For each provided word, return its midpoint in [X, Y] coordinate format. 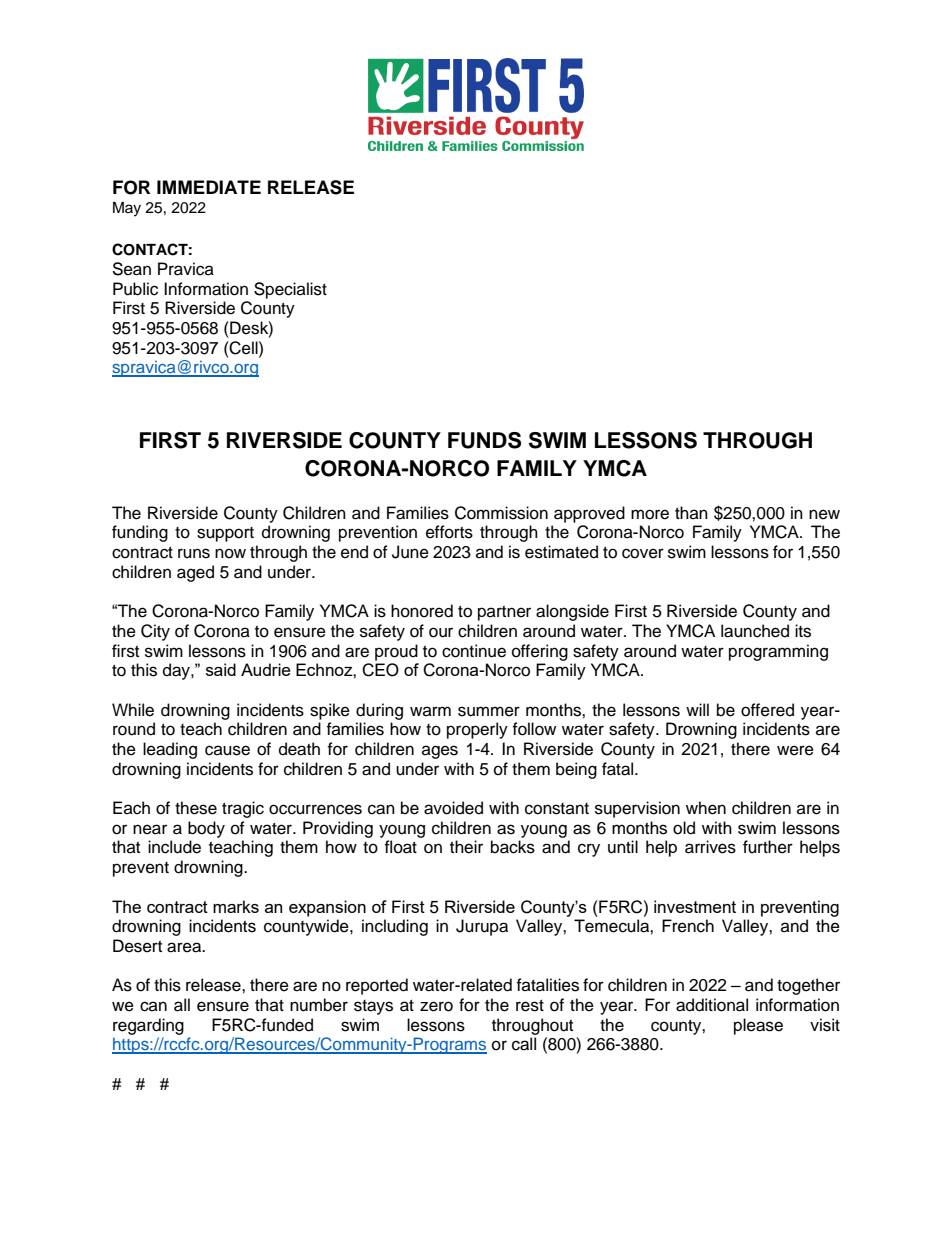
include [174, 847]
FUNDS [484, 440]
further [768, 847]
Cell [244, 348]
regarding [148, 1026]
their [466, 847]
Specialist [290, 290]
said [221, 669]
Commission [501, 513]
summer [489, 711]
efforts [449, 532]
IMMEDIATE [209, 187]
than [691, 512]
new [824, 514]
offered [767, 710]
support [225, 534]
